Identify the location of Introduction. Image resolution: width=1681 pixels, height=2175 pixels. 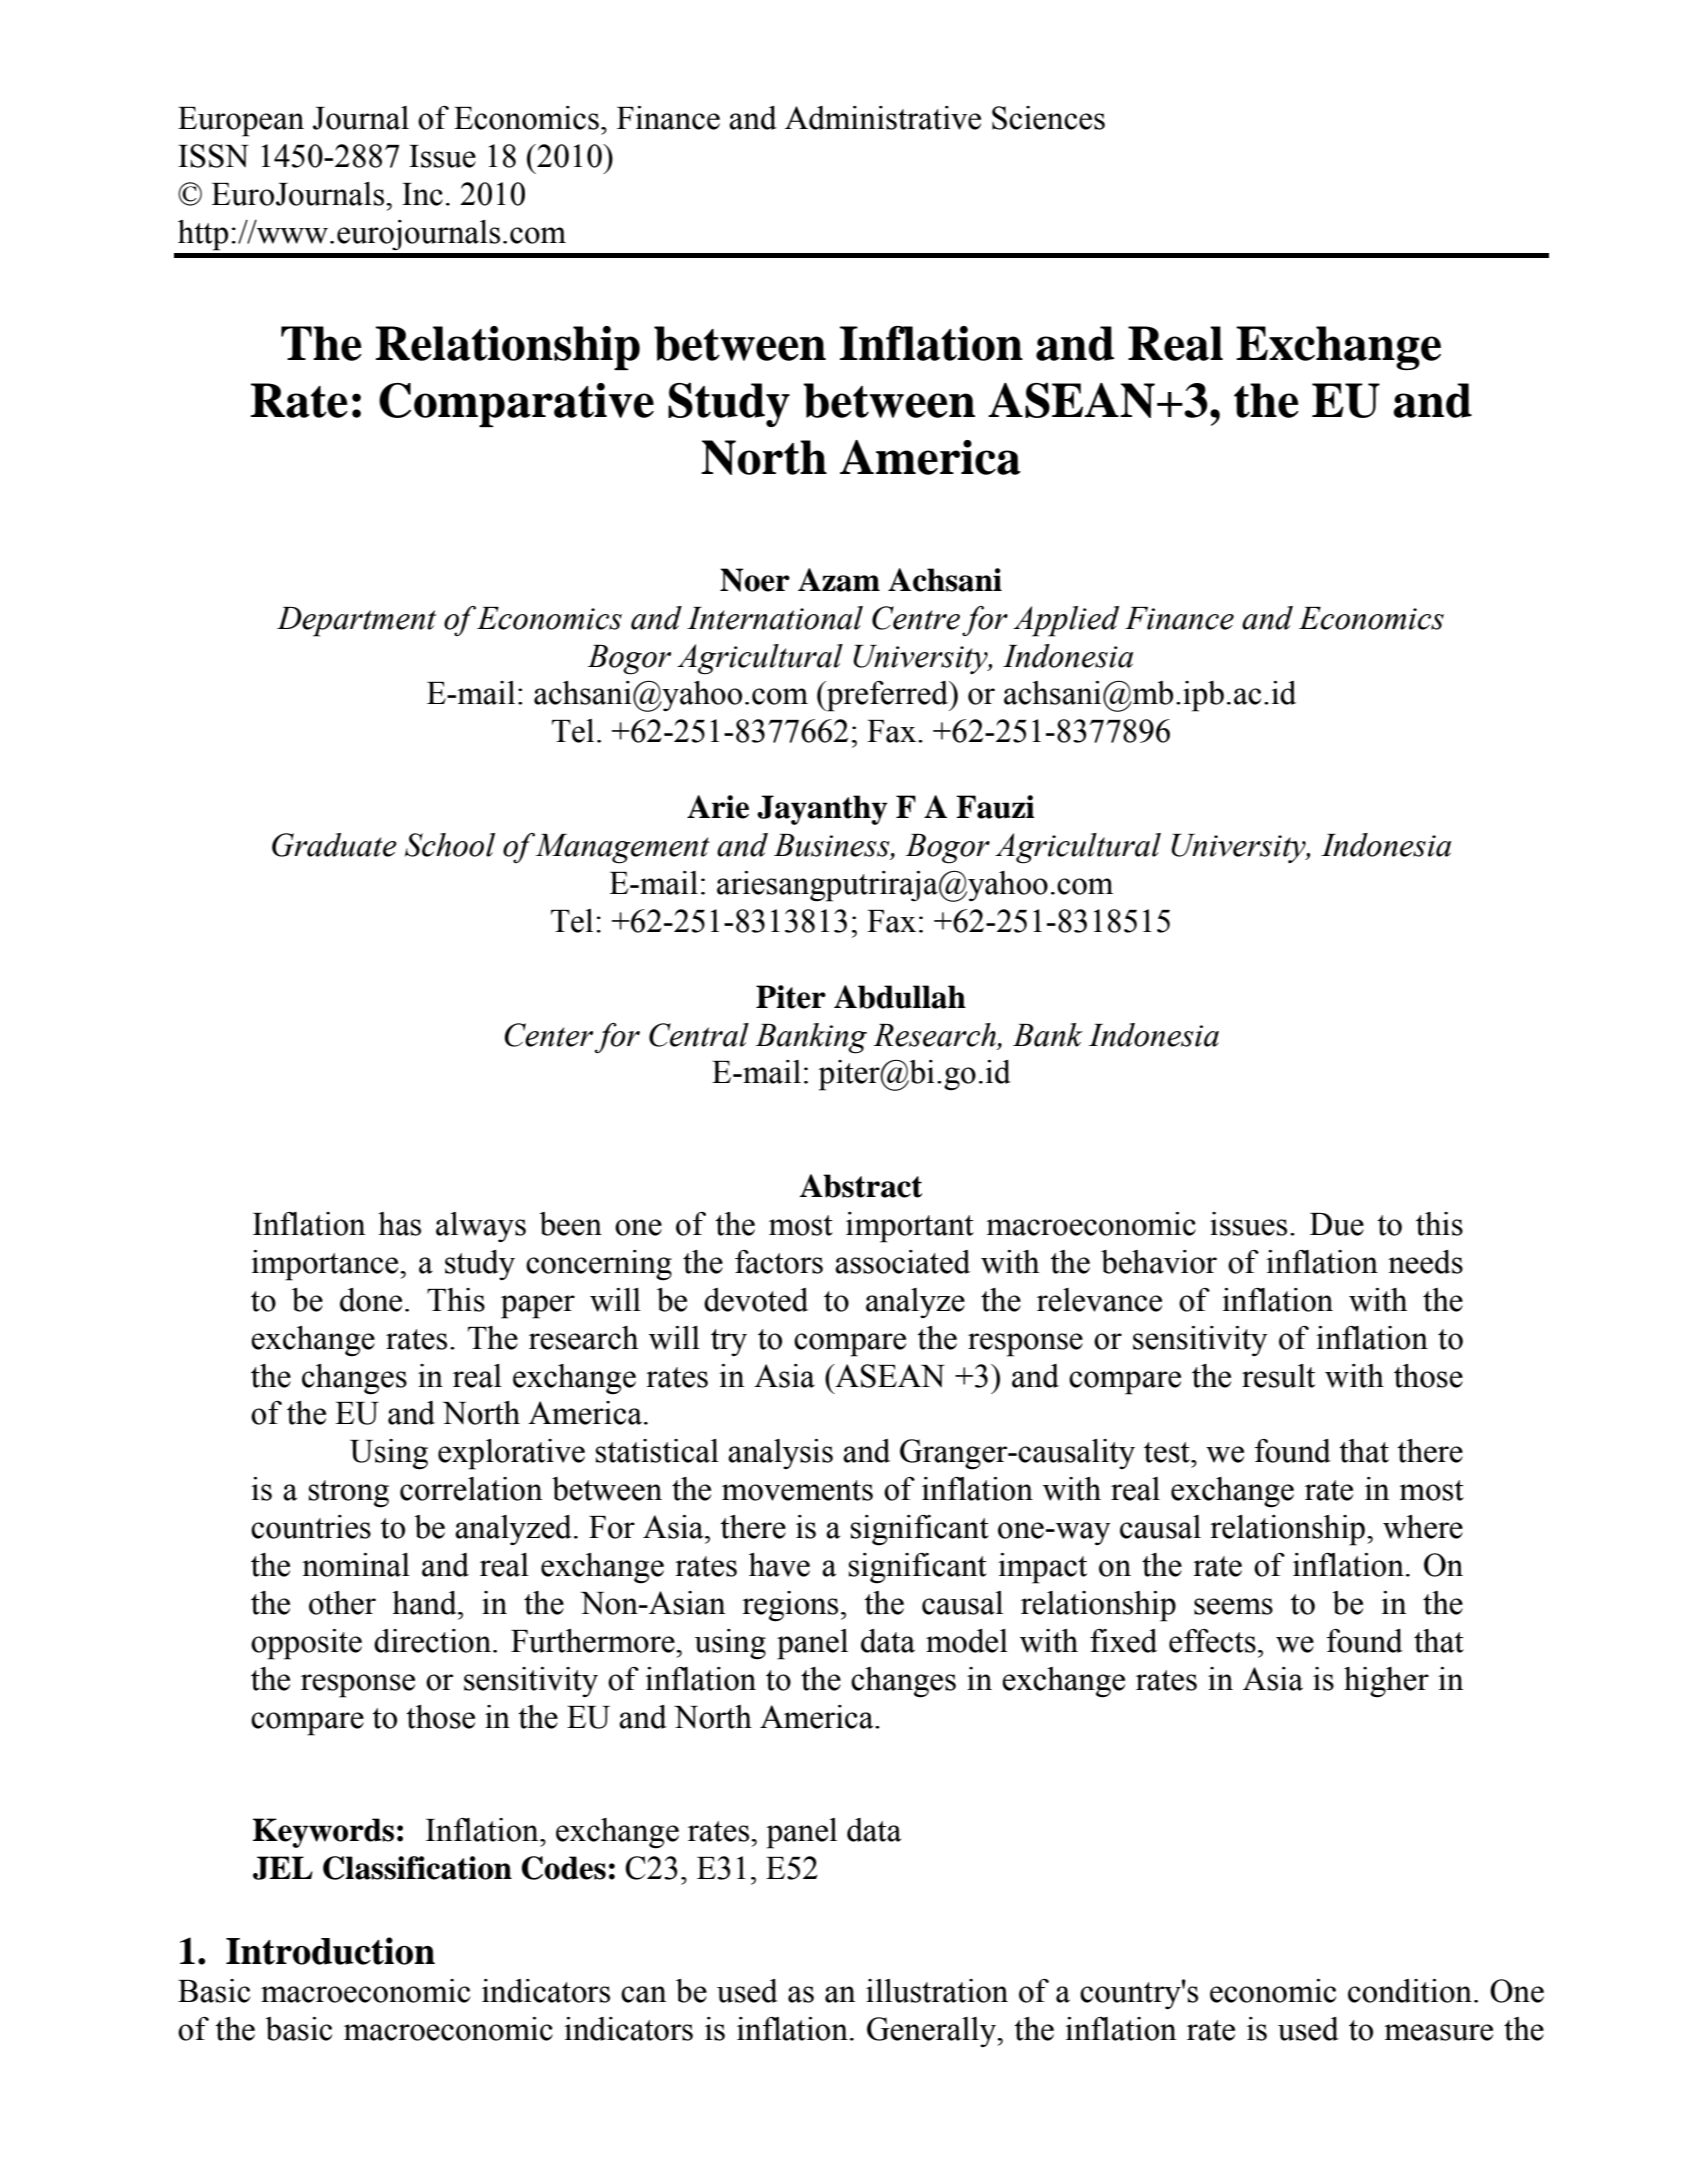
(330, 1951).
